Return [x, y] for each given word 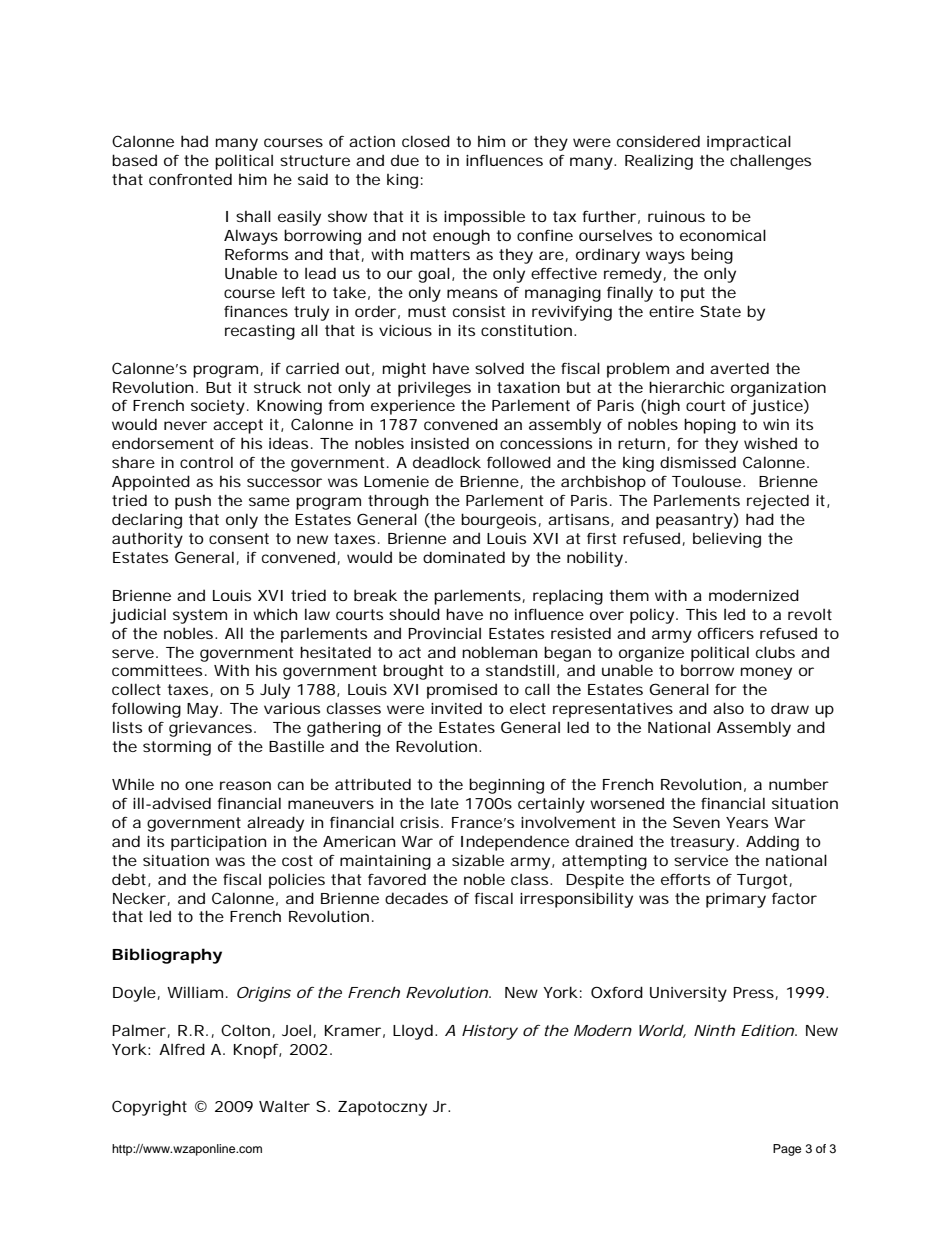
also [728, 708]
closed [426, 141]
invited [456, 708]
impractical [749, 143]
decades [416, 898]
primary [736, 900]
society [218, 407]
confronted [190, 179]
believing [727, 540]
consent [239, 538]
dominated [464, 557]
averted [739, 368]
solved [499, 368]
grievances [212, 729]
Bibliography [167, 956]
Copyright [149, 1108]
